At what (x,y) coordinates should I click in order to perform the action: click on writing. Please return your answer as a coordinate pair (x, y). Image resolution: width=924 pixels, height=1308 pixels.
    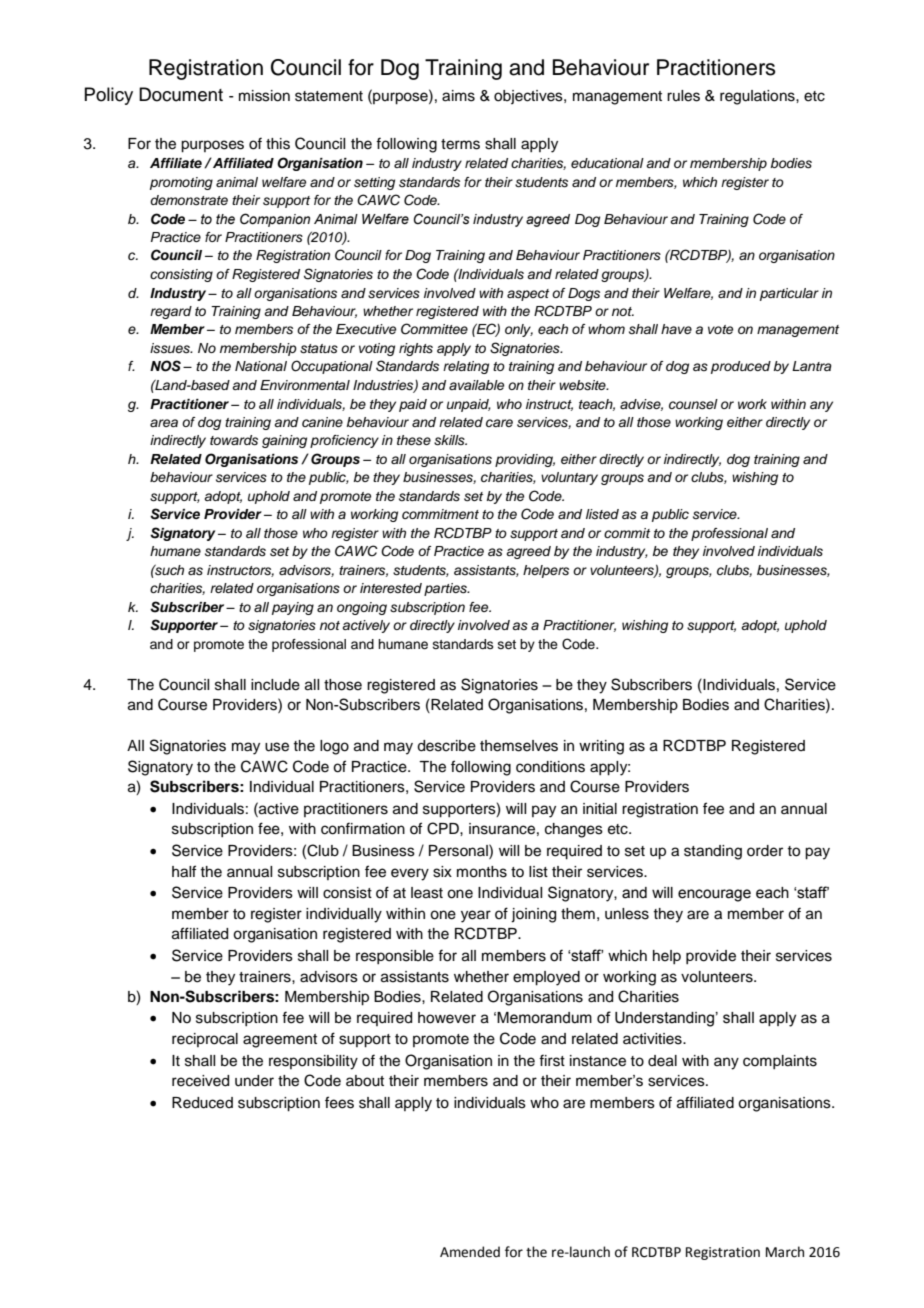
    Looking at the image, I should click on (601, 747).
